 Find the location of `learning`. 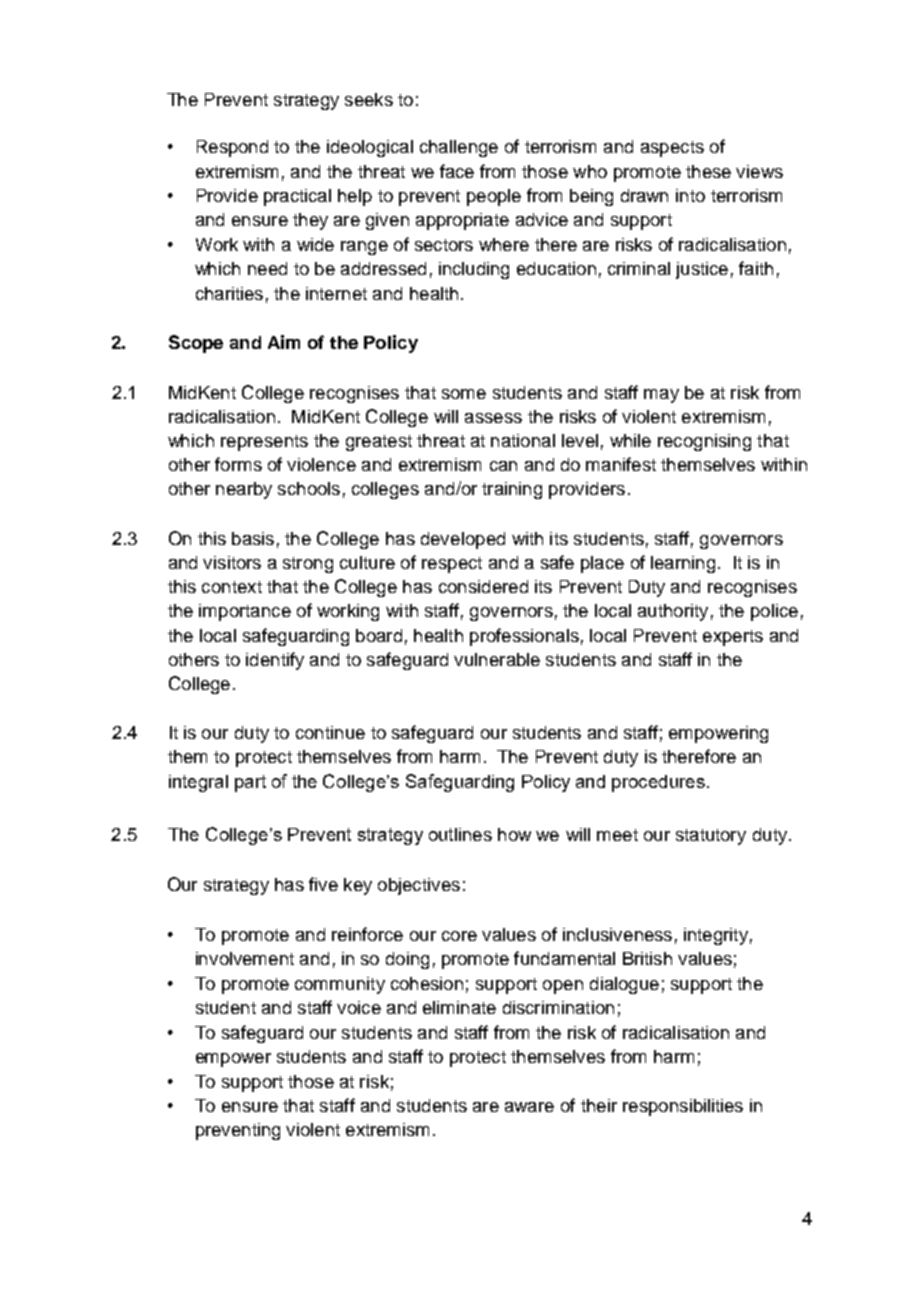

learning is located at coordinates (683, 564).
